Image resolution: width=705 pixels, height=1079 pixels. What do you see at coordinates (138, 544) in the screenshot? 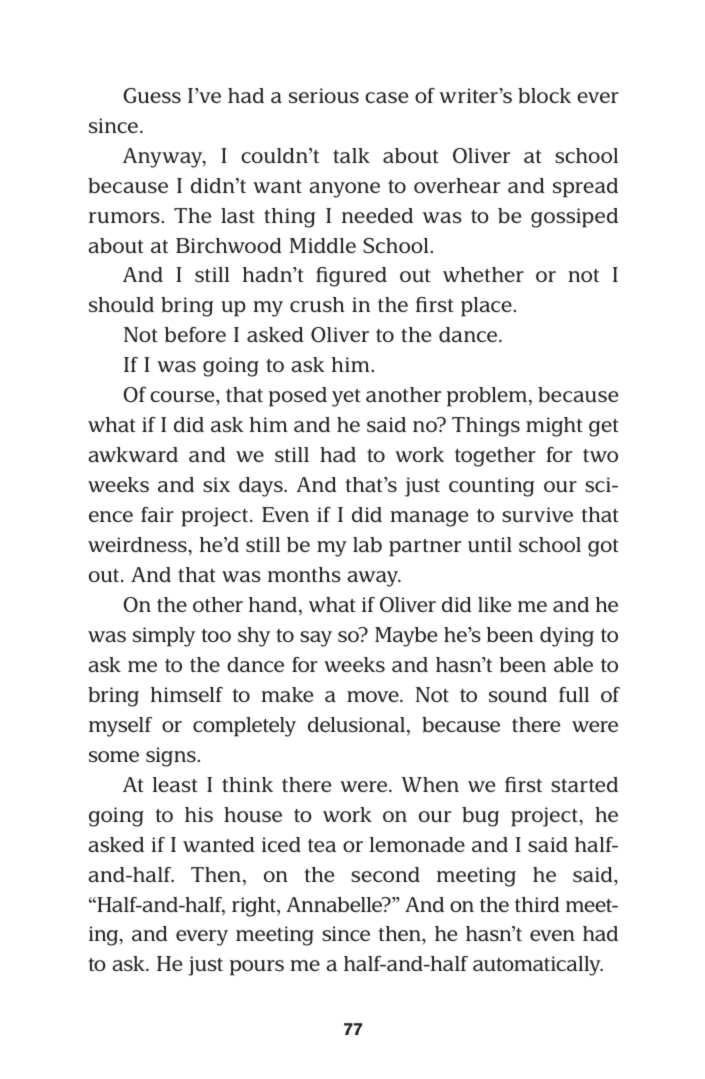
I see `weirdness` at bounding box center [138, 544].
